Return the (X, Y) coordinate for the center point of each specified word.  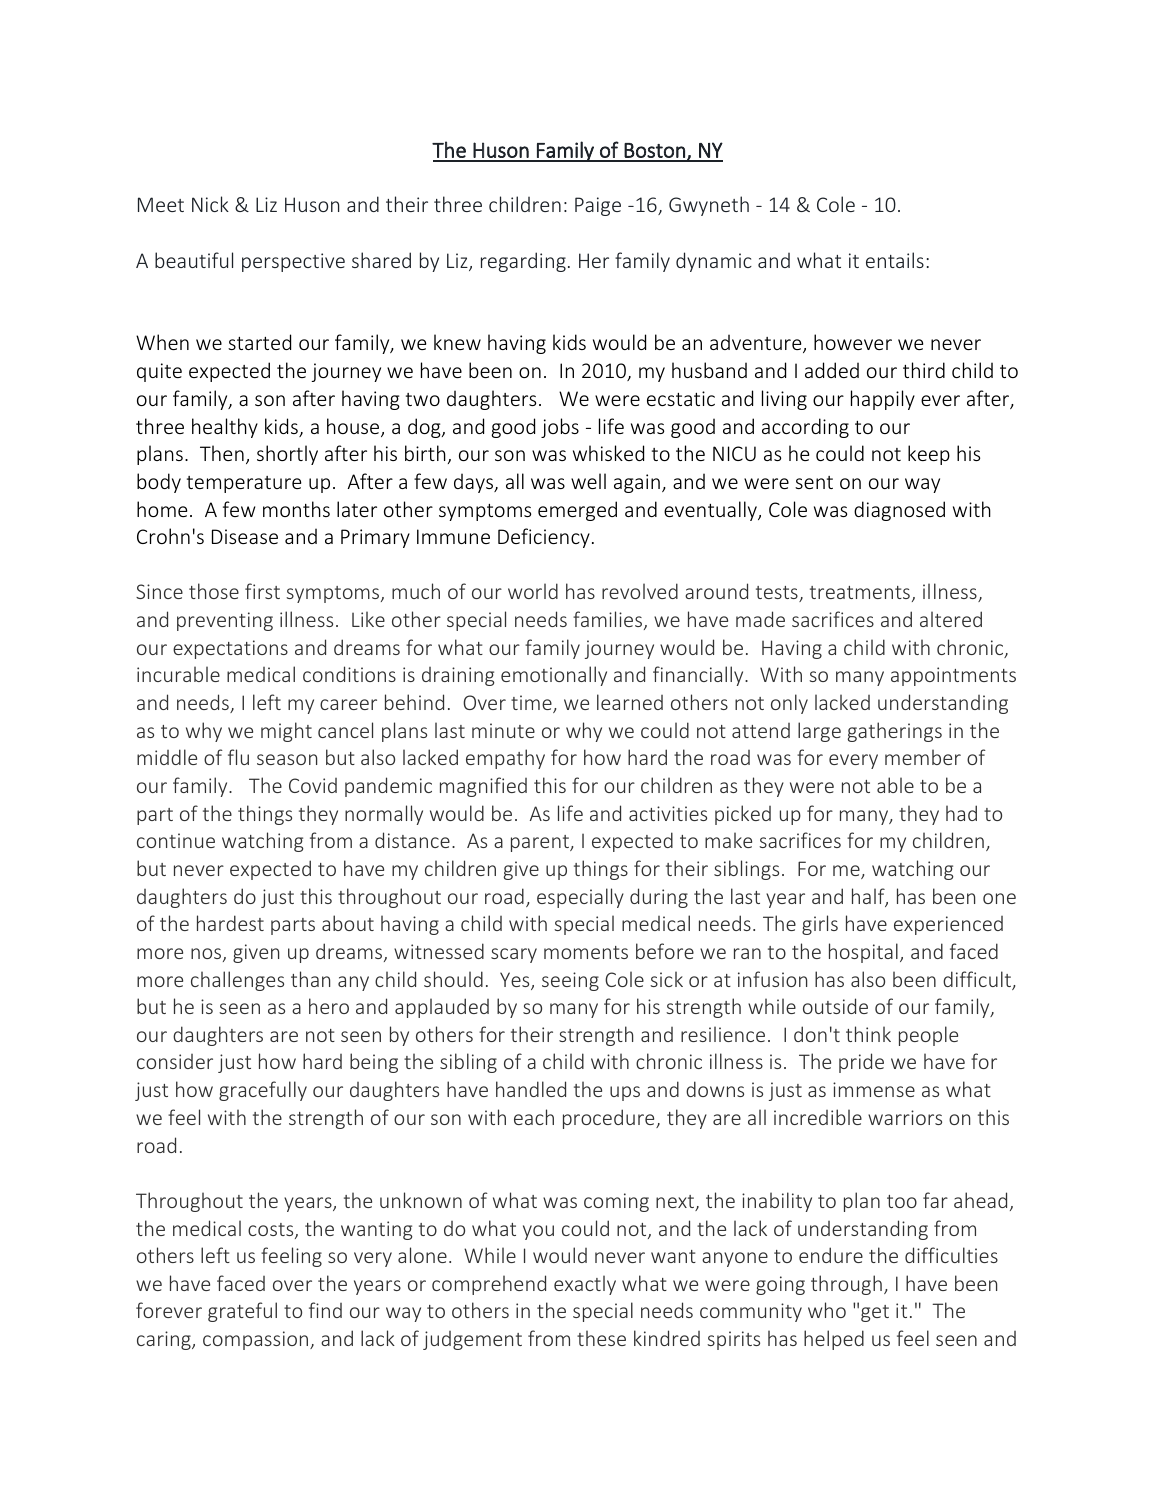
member (923, 757)
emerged (577, 511)
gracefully (263, 1091)
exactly (585, 1285)
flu (238, 757)
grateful (242, 1312)
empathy (505, 759)
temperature (244, 484)
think (868, 1034)
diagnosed (899, 511)
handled (531, 1089)
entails (895, 260)
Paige (598, 206)
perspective (293, 262)
